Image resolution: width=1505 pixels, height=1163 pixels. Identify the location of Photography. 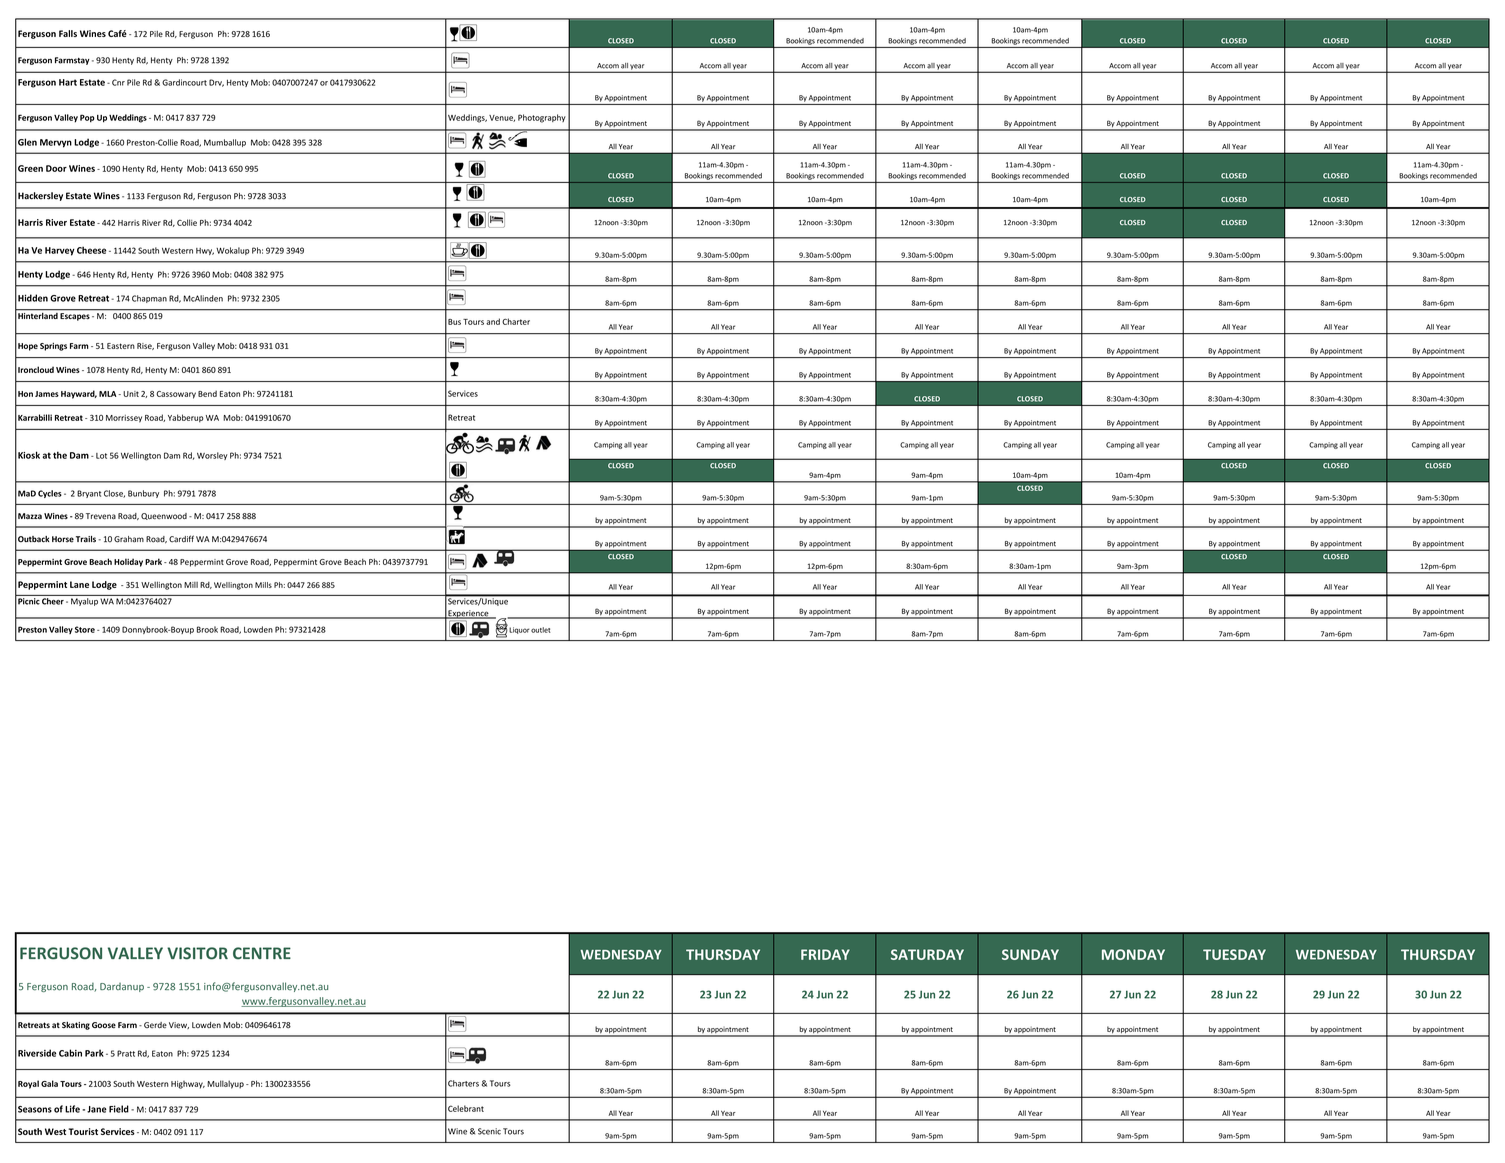
(542, 118).
